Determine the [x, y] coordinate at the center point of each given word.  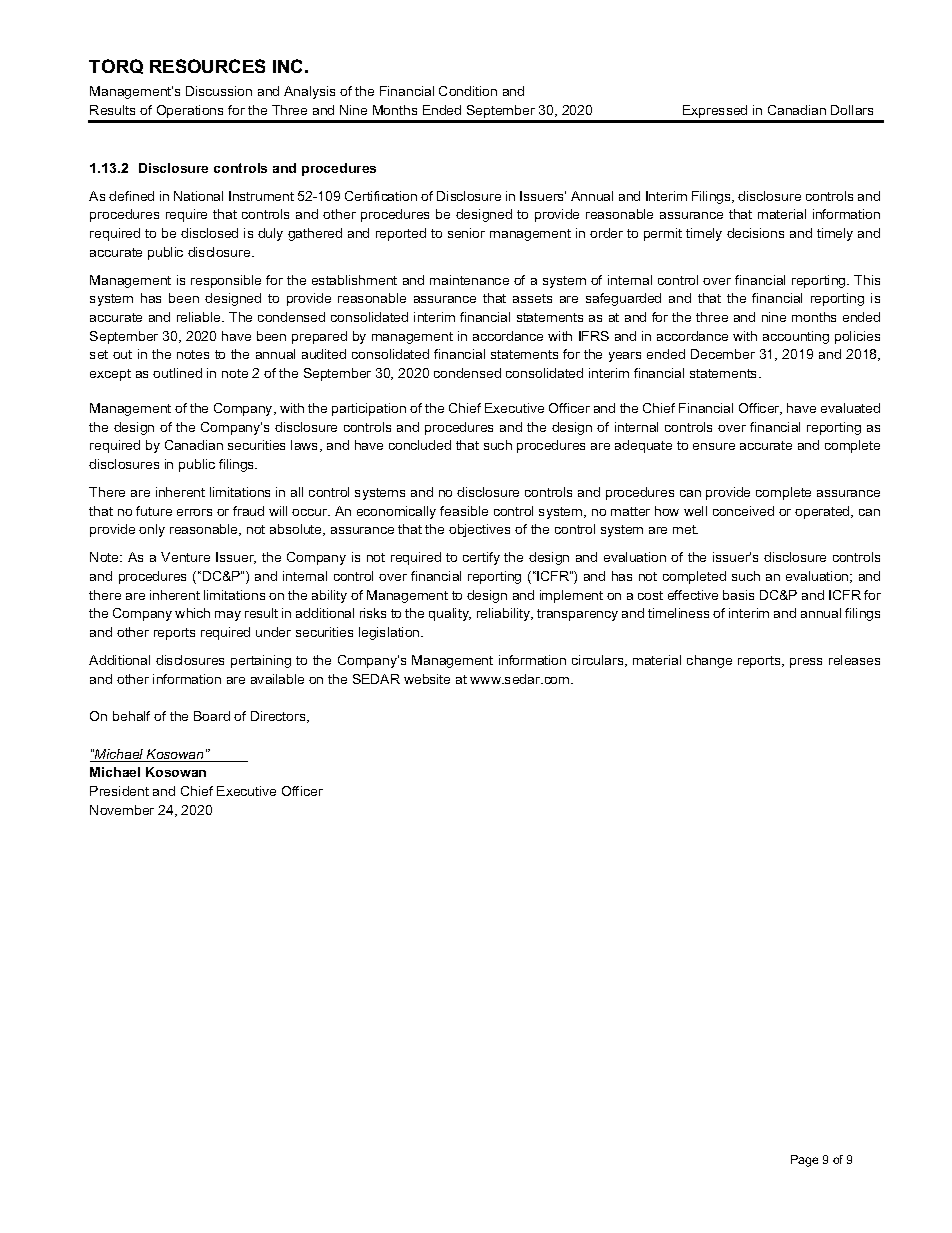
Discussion [219, 91]
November [122, 810]
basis [738, 595]
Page [804, 1161]
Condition [468, 91]
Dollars [852, 110]
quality [450, 614]
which [192, 613]
